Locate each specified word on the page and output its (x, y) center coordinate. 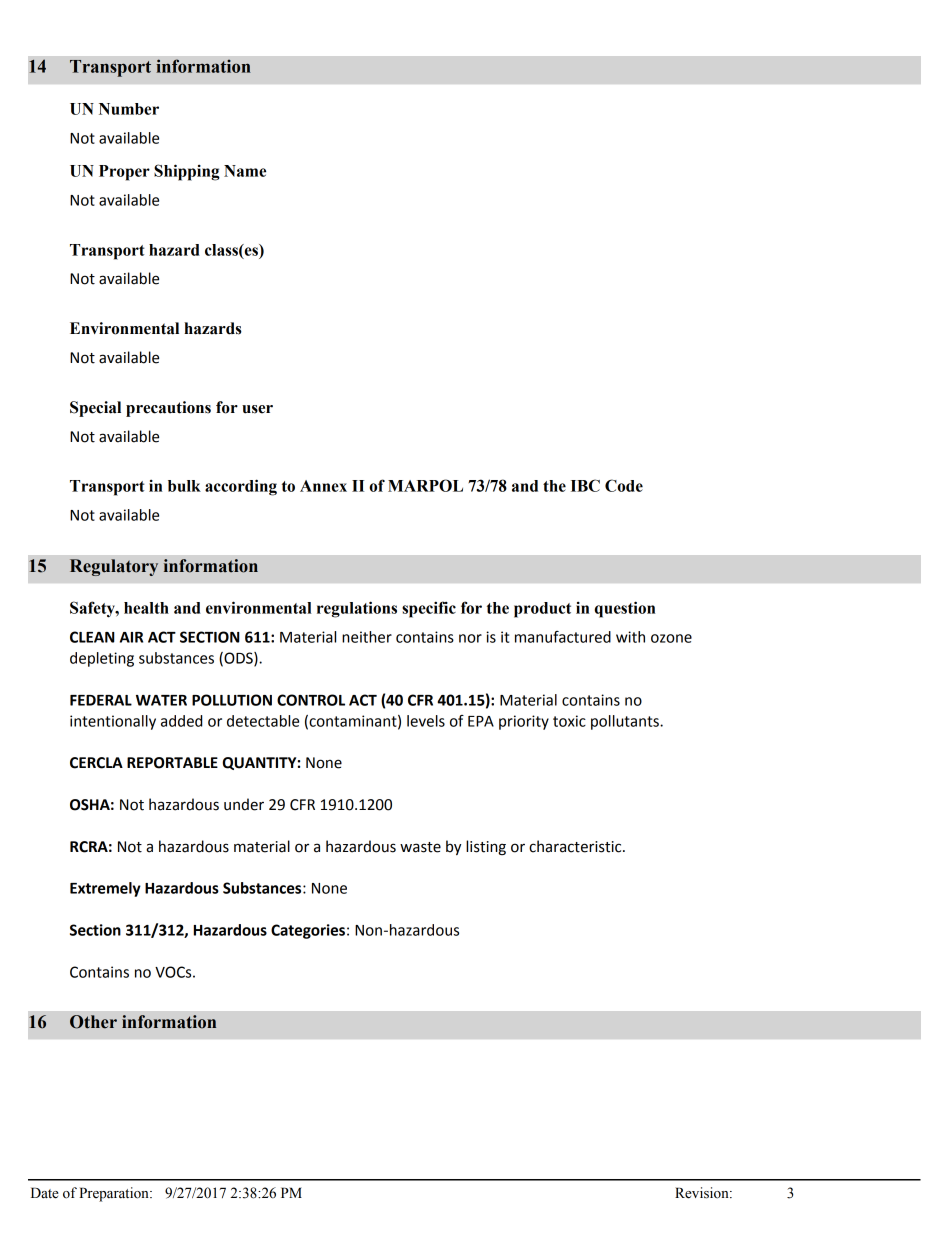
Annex (323, 486)
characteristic (576, 846)
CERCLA (96, 763)
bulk (184, 486)
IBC (585, 485)
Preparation (115, 1194)
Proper (124, 173)
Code (624, 485)
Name (245, 171)
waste (420, 847)
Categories (308, 931)
